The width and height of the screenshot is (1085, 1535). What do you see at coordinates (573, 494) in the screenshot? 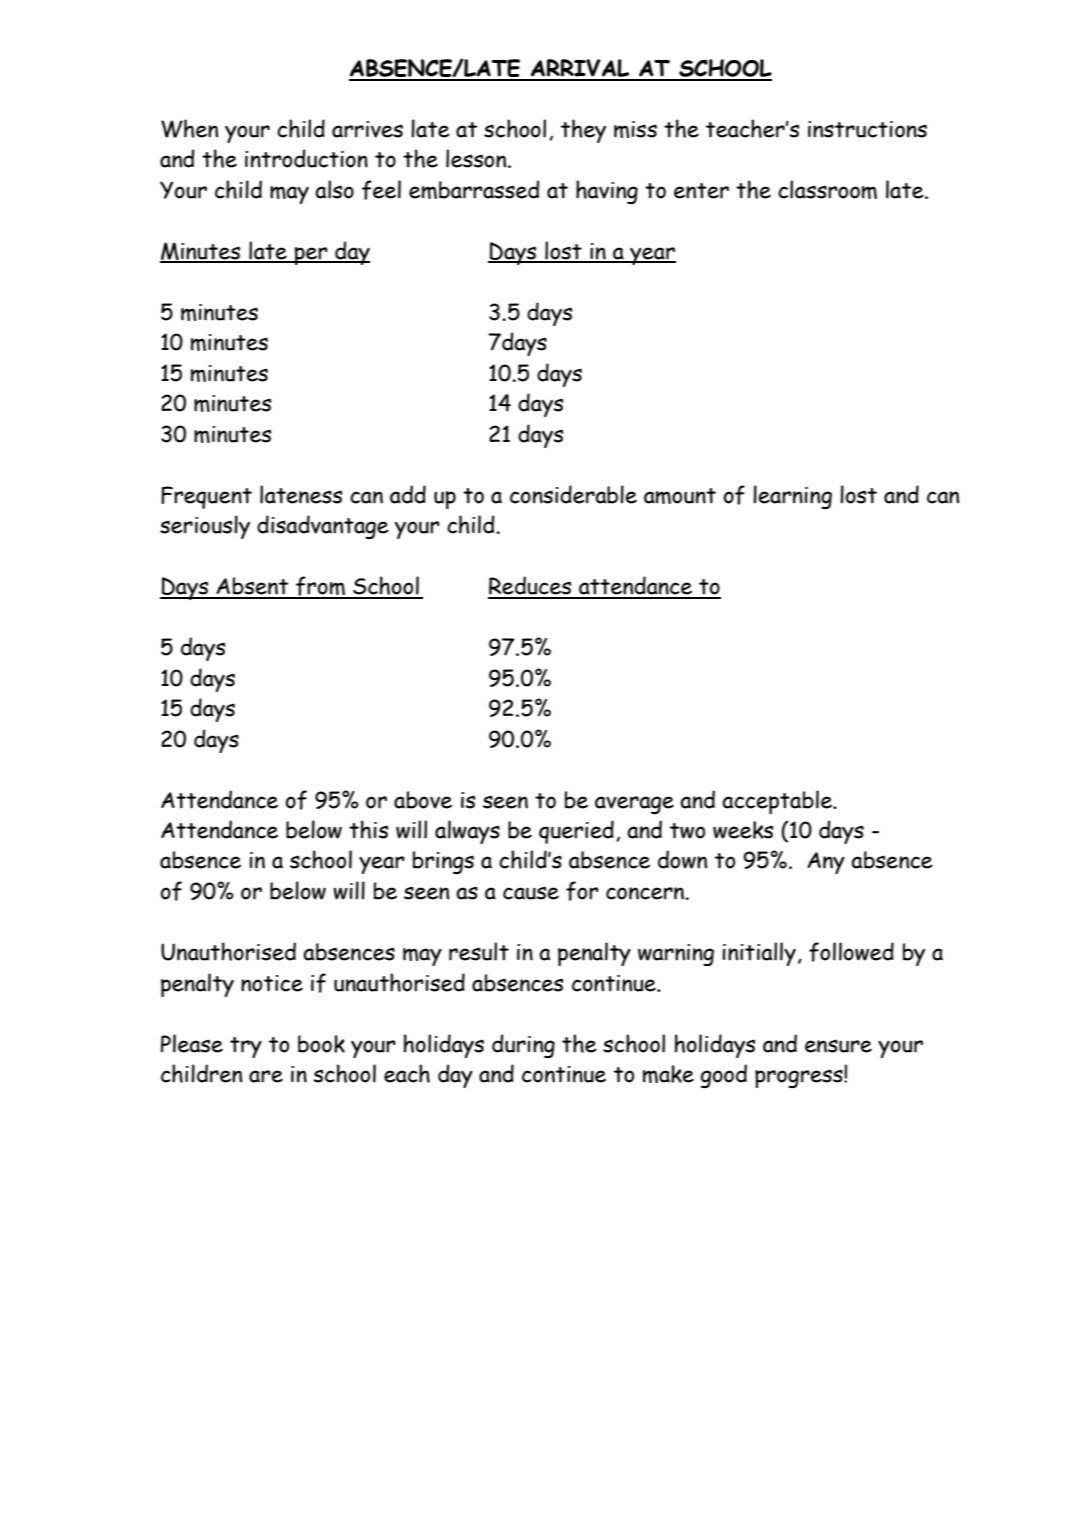
I see `considerable` at bounding box center [573, 494].
